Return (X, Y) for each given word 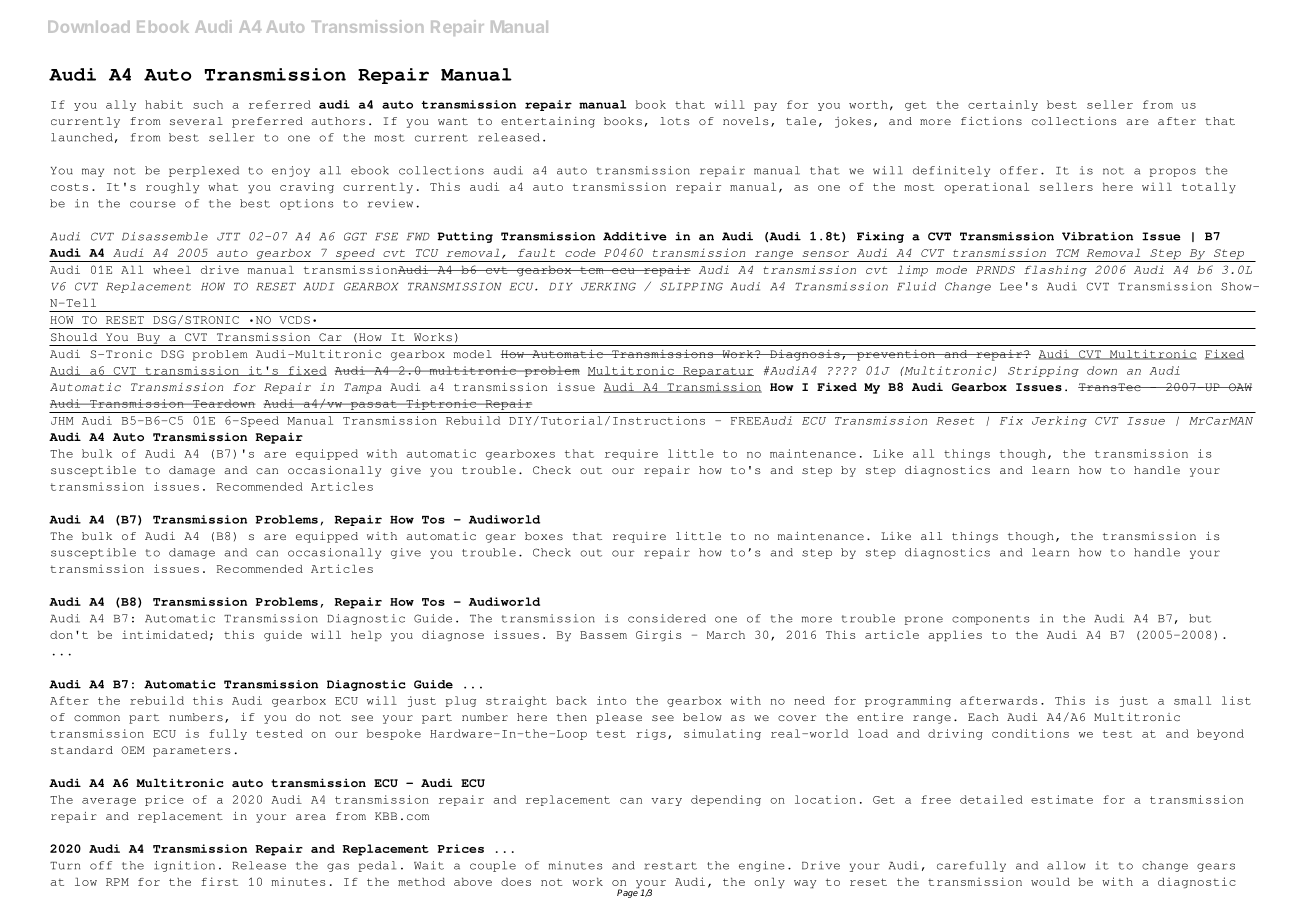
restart (670, 866)
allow (1066, 865)
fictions (991, 121)
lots (675, 121)
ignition (184, 866)
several (196, 121)
